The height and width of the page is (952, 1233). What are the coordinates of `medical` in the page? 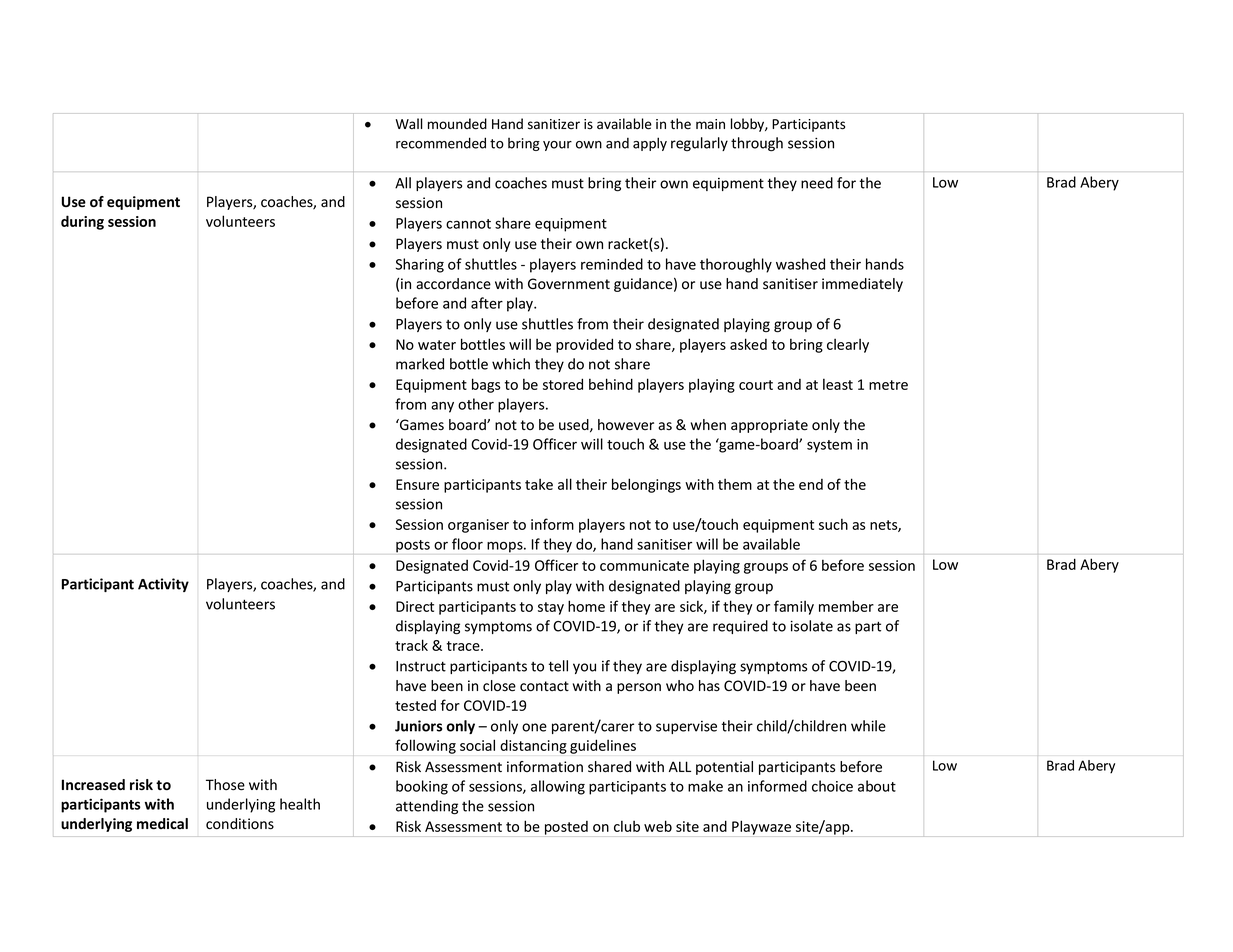 It's located at (162, 824).
